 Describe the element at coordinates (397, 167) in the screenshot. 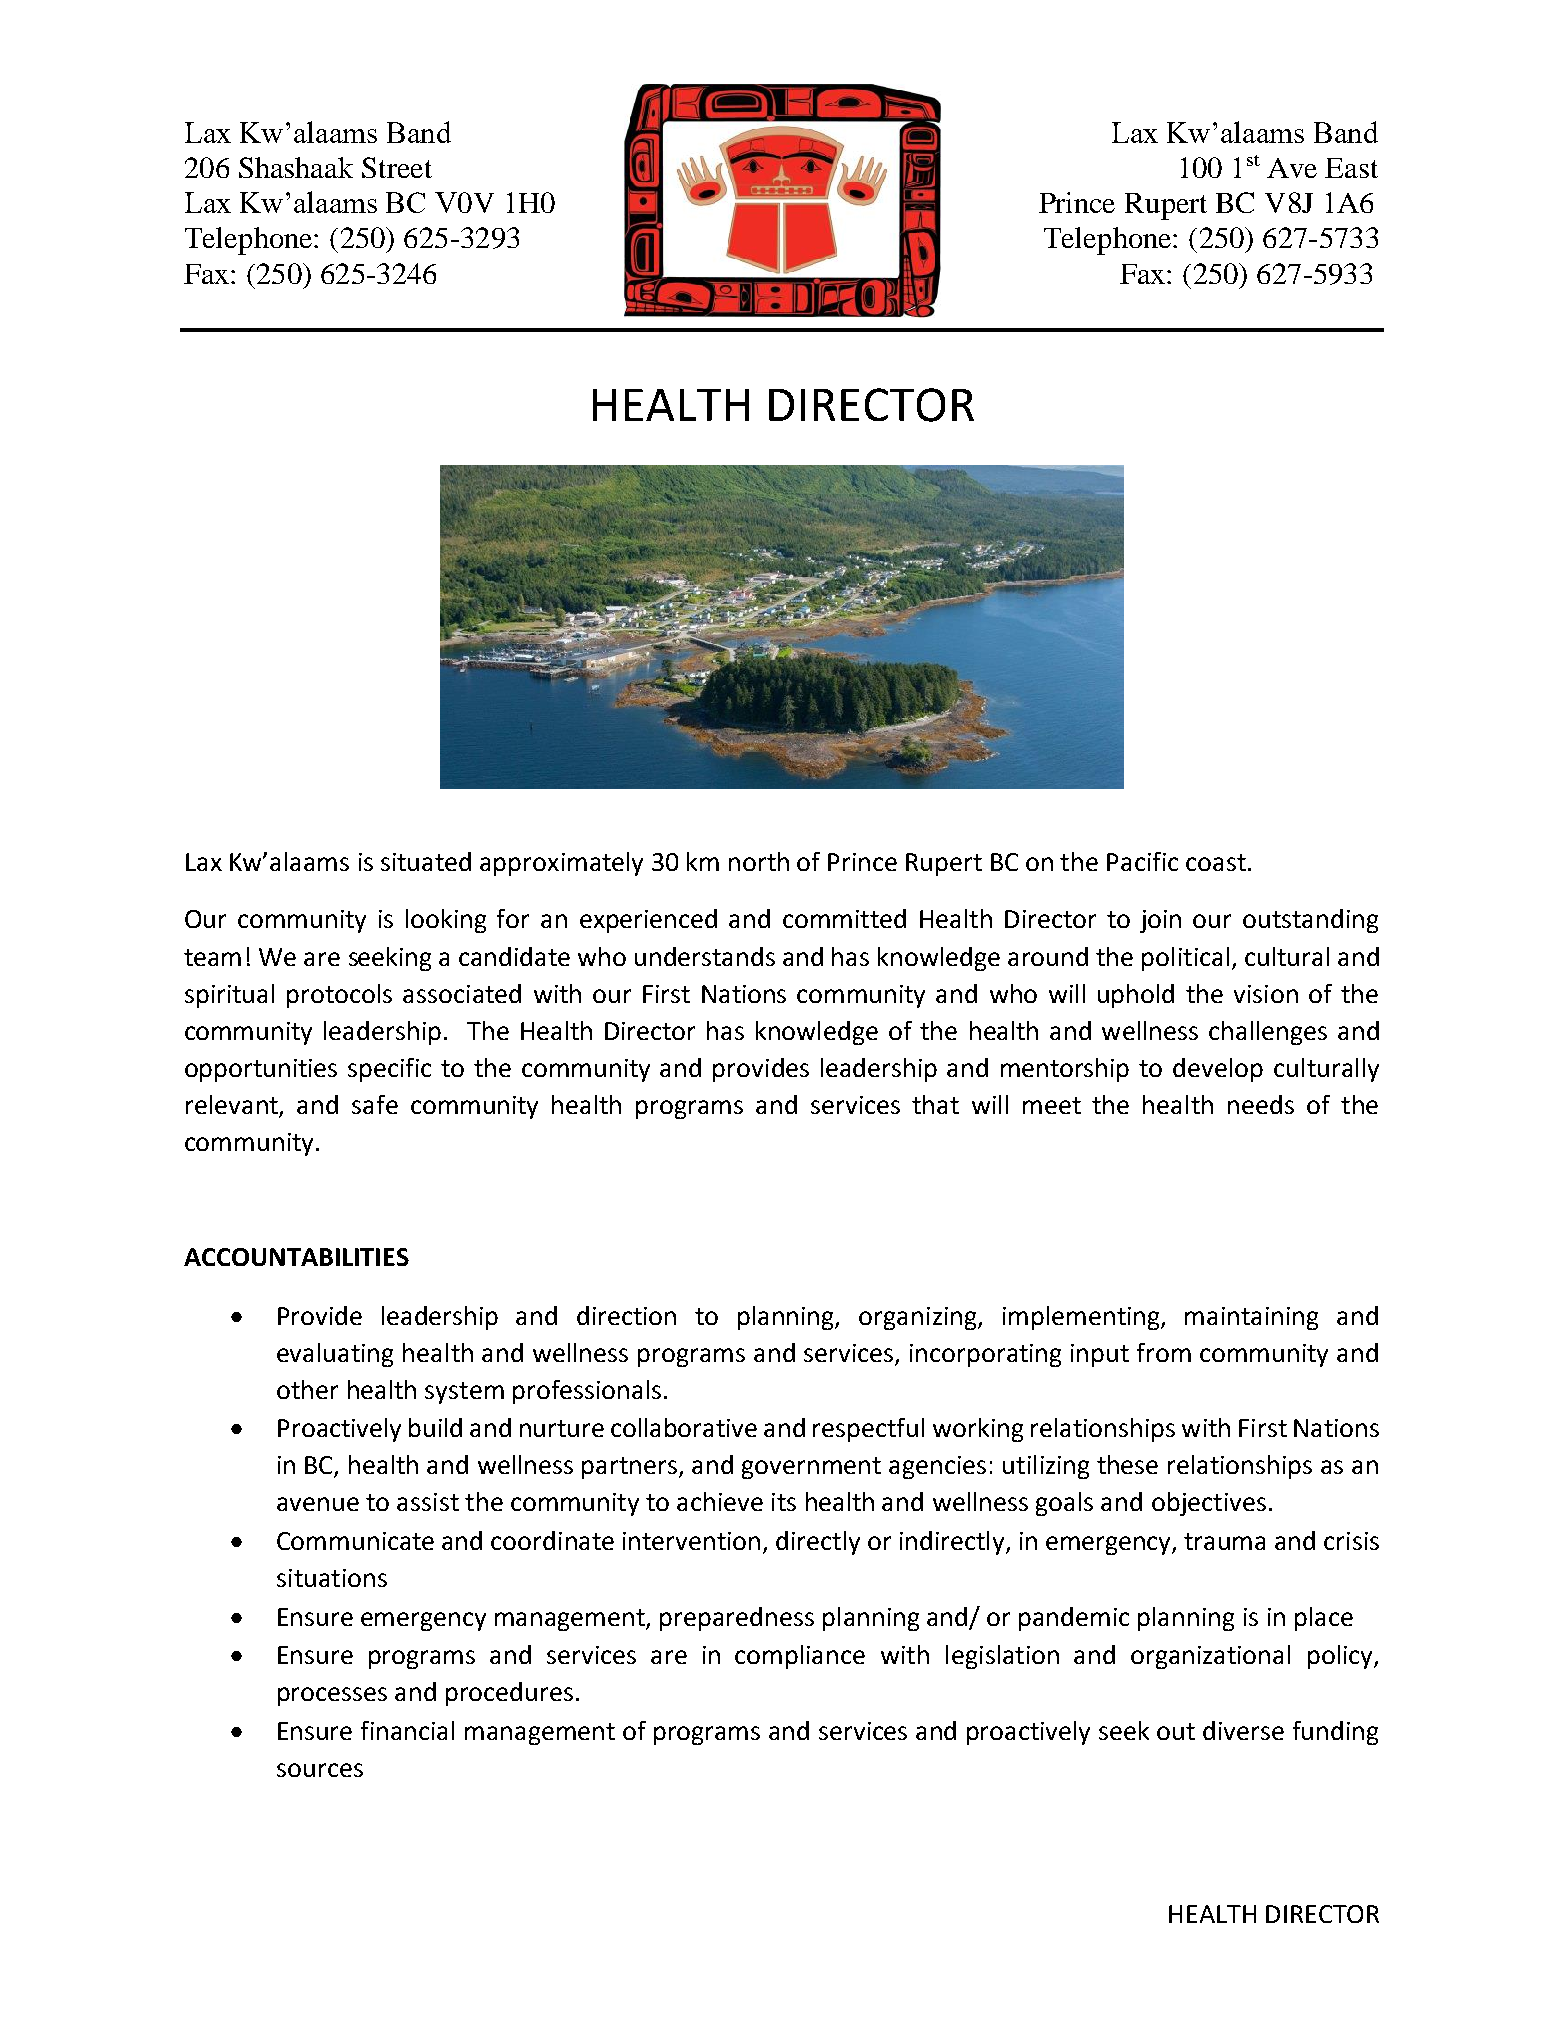

I see `Street` at that location.
